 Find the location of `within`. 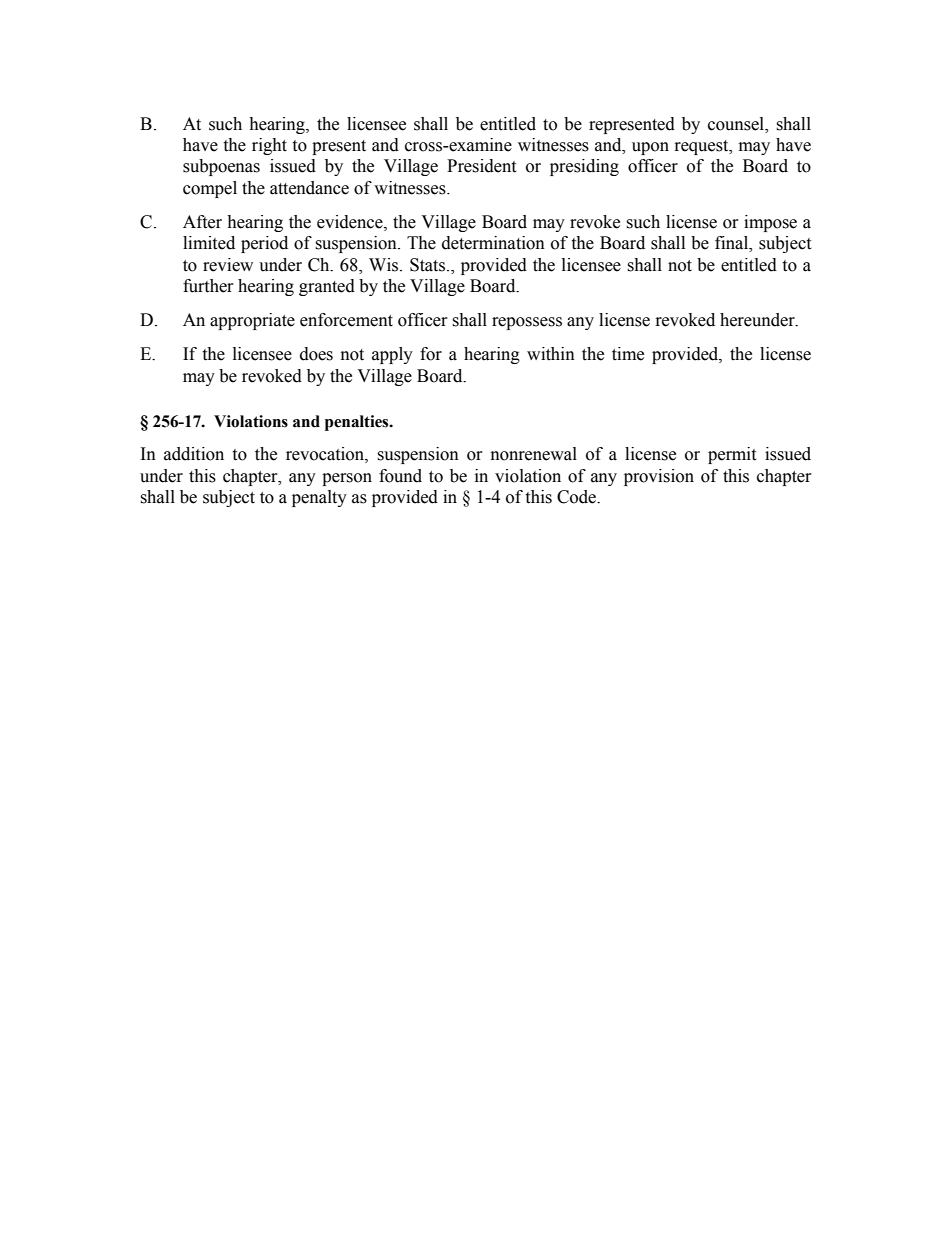

within is located at coordinates (551, 354).
